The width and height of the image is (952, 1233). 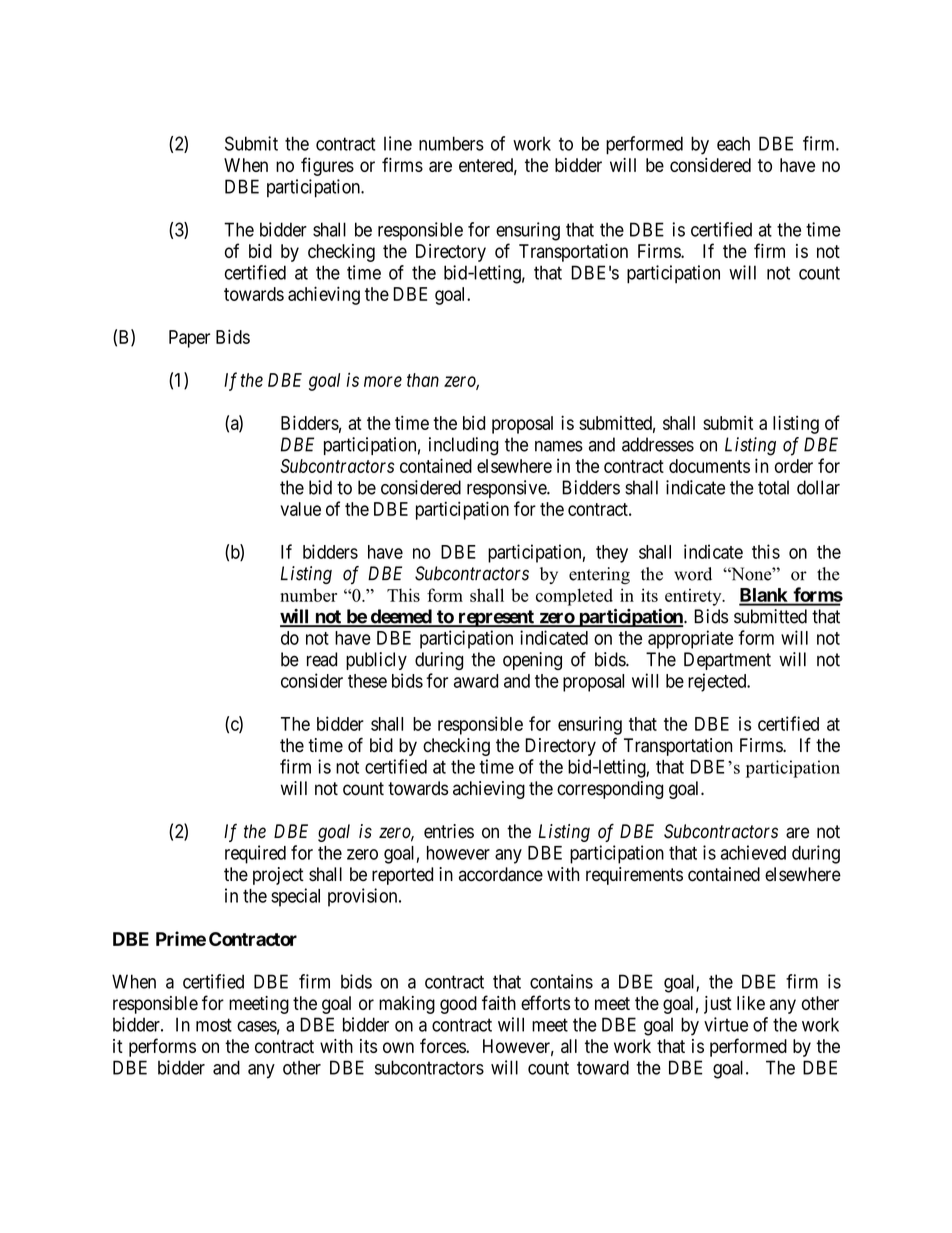 What do you see at coordinates (398, 143) in the image?
I see `line` at bounding box center [398, 143].
